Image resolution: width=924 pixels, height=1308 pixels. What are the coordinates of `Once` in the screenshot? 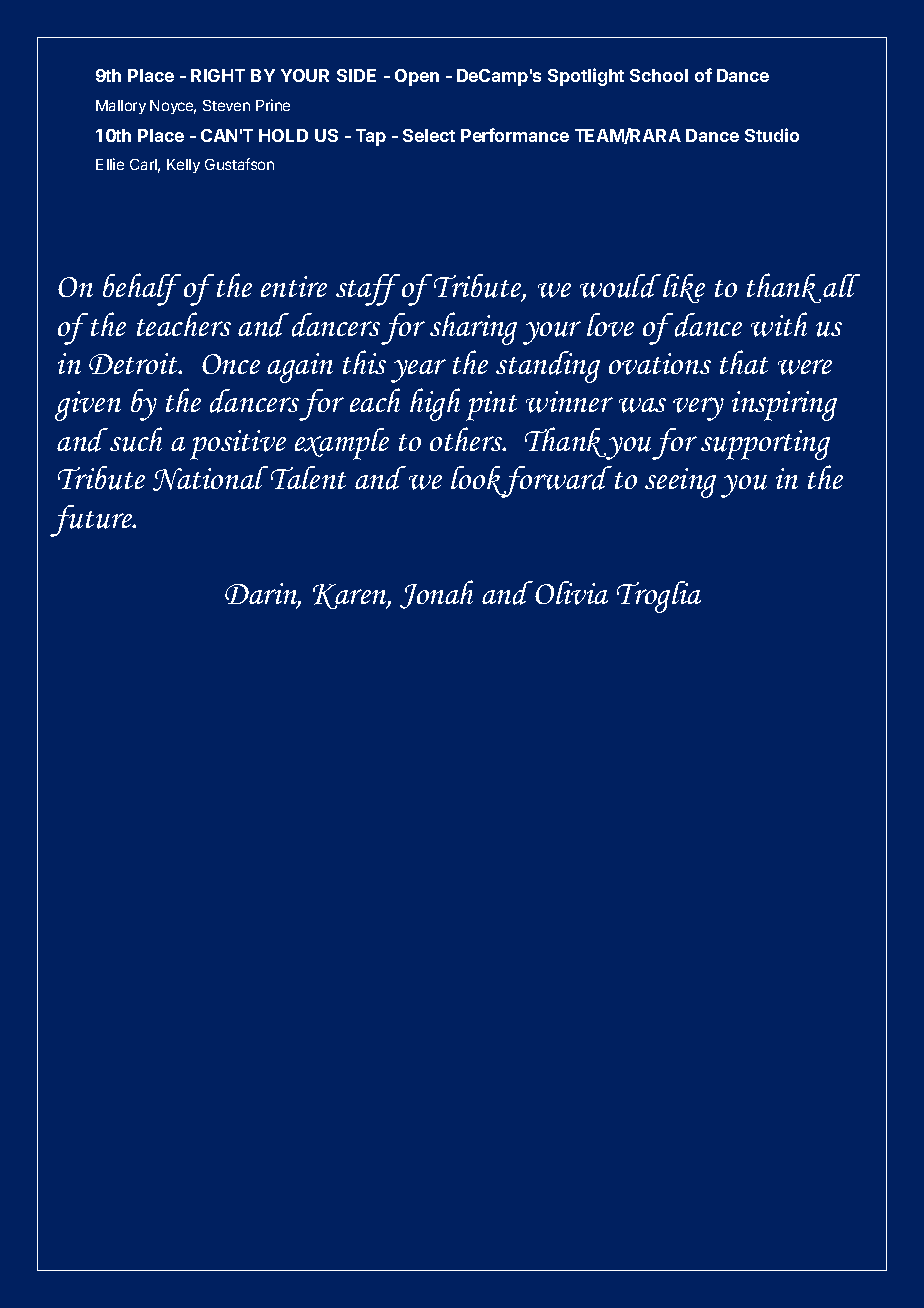 It's located at (231, 364).
